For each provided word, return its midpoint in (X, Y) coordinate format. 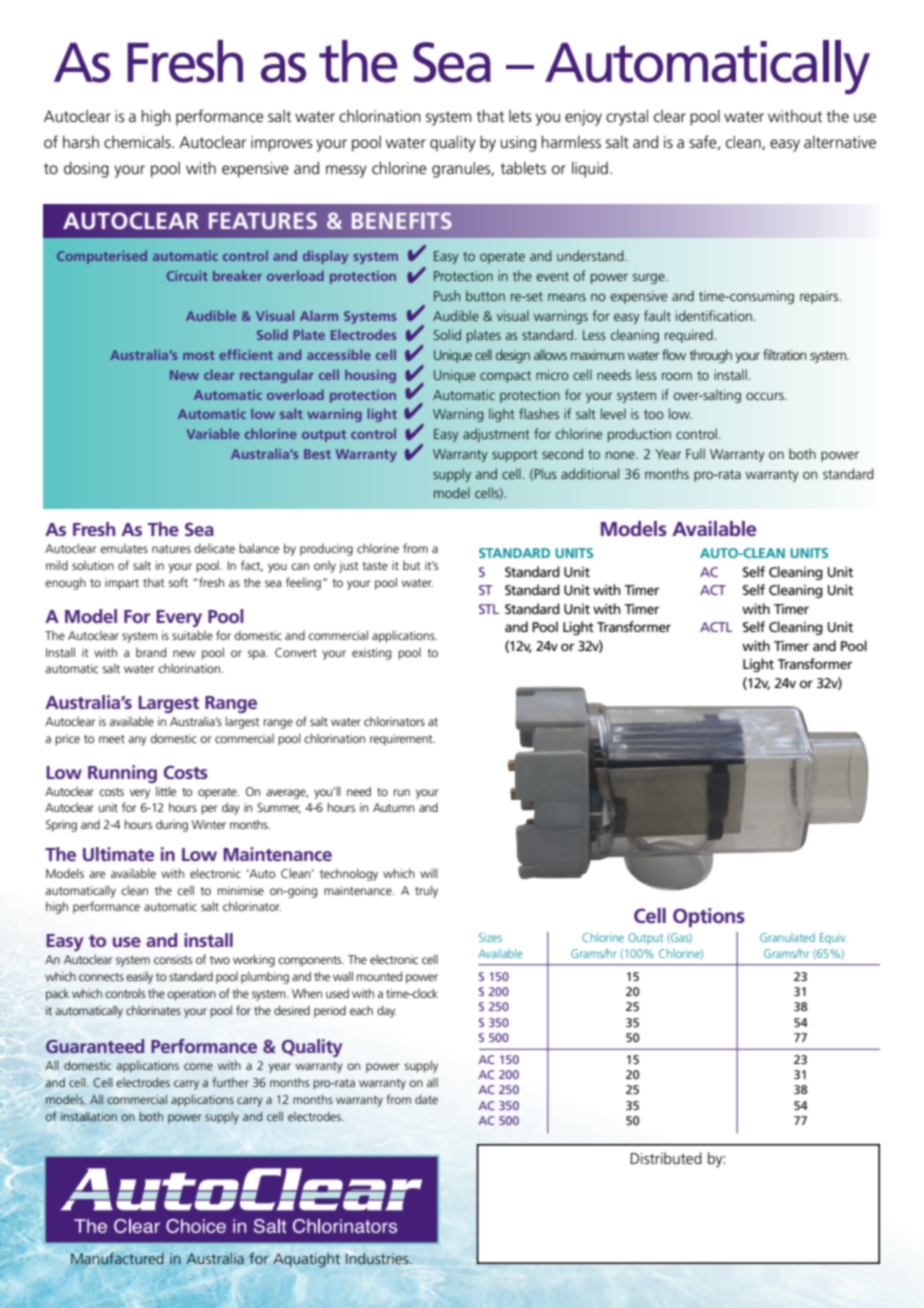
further (231, 1082)
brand (151, 652)
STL (489, 609)
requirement (402, 740)
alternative (840, 142)
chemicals (138, 142)
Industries (378, 1258)
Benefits (402, 220)
